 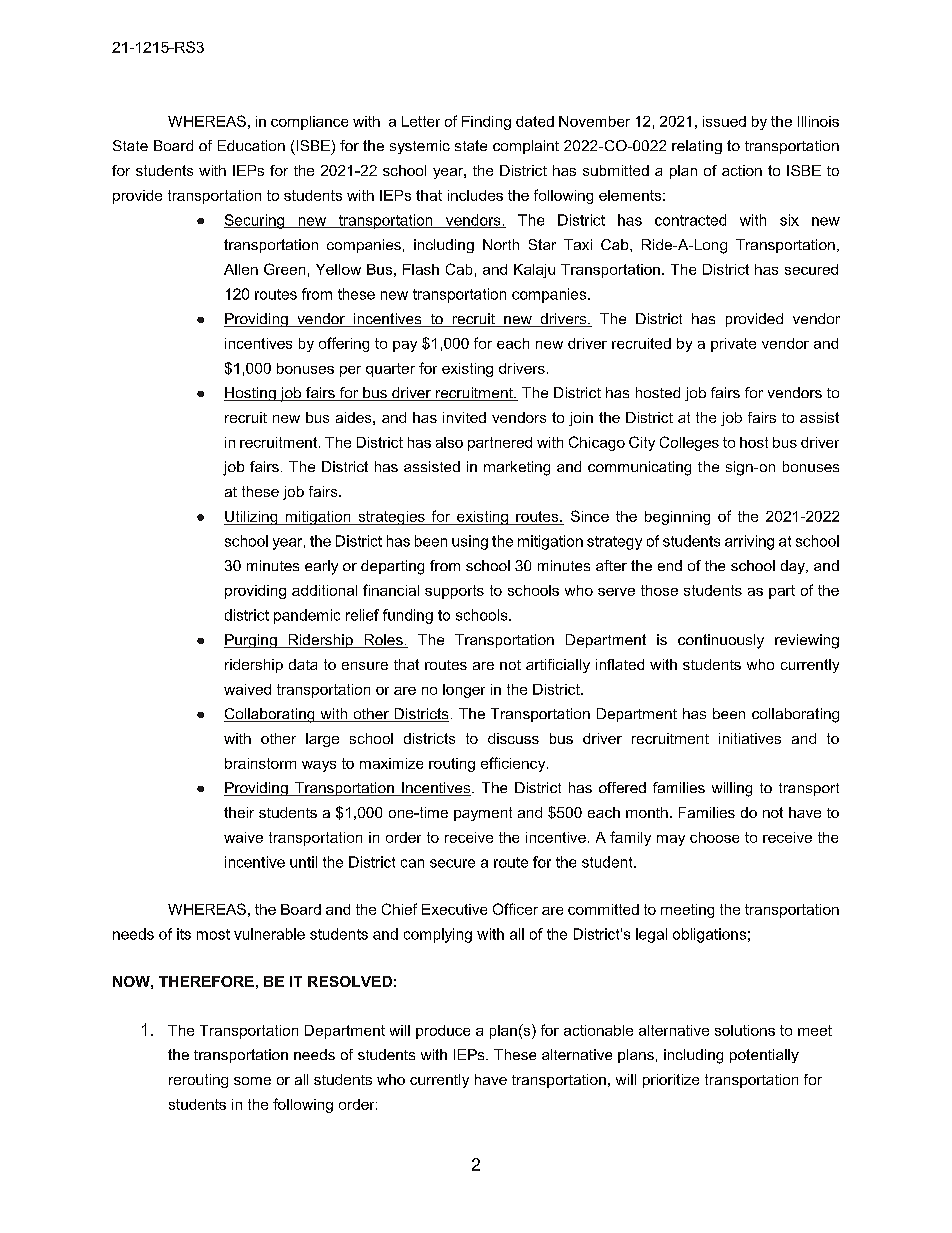 What do you see at coordinates (252, 518) in the document?
I see `Utilizing` at bounding box center [252, 518].
